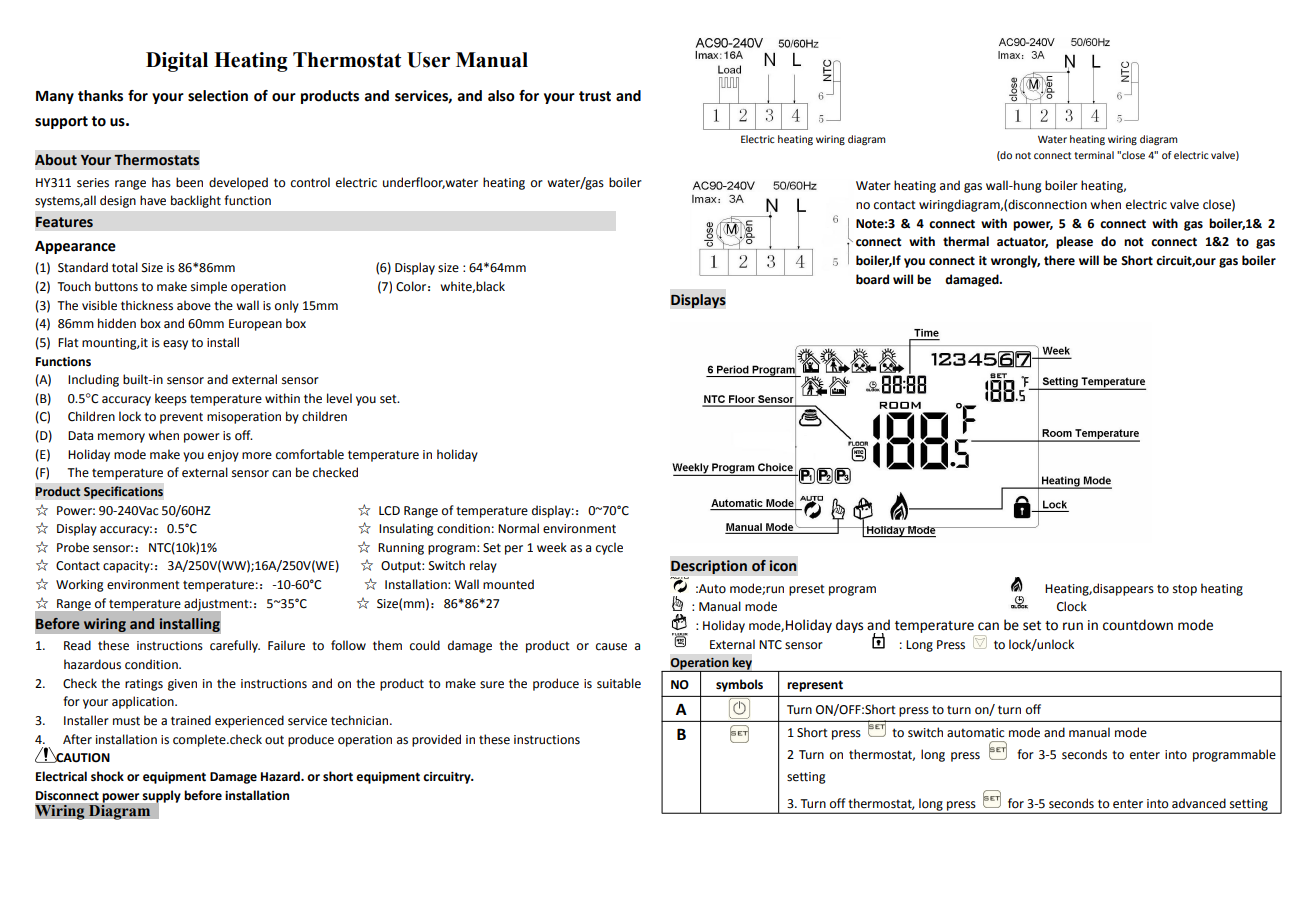 Image resolution: width=1308 pixels, height=924 pixels. I want to click on prevent, so click(181, 418).
